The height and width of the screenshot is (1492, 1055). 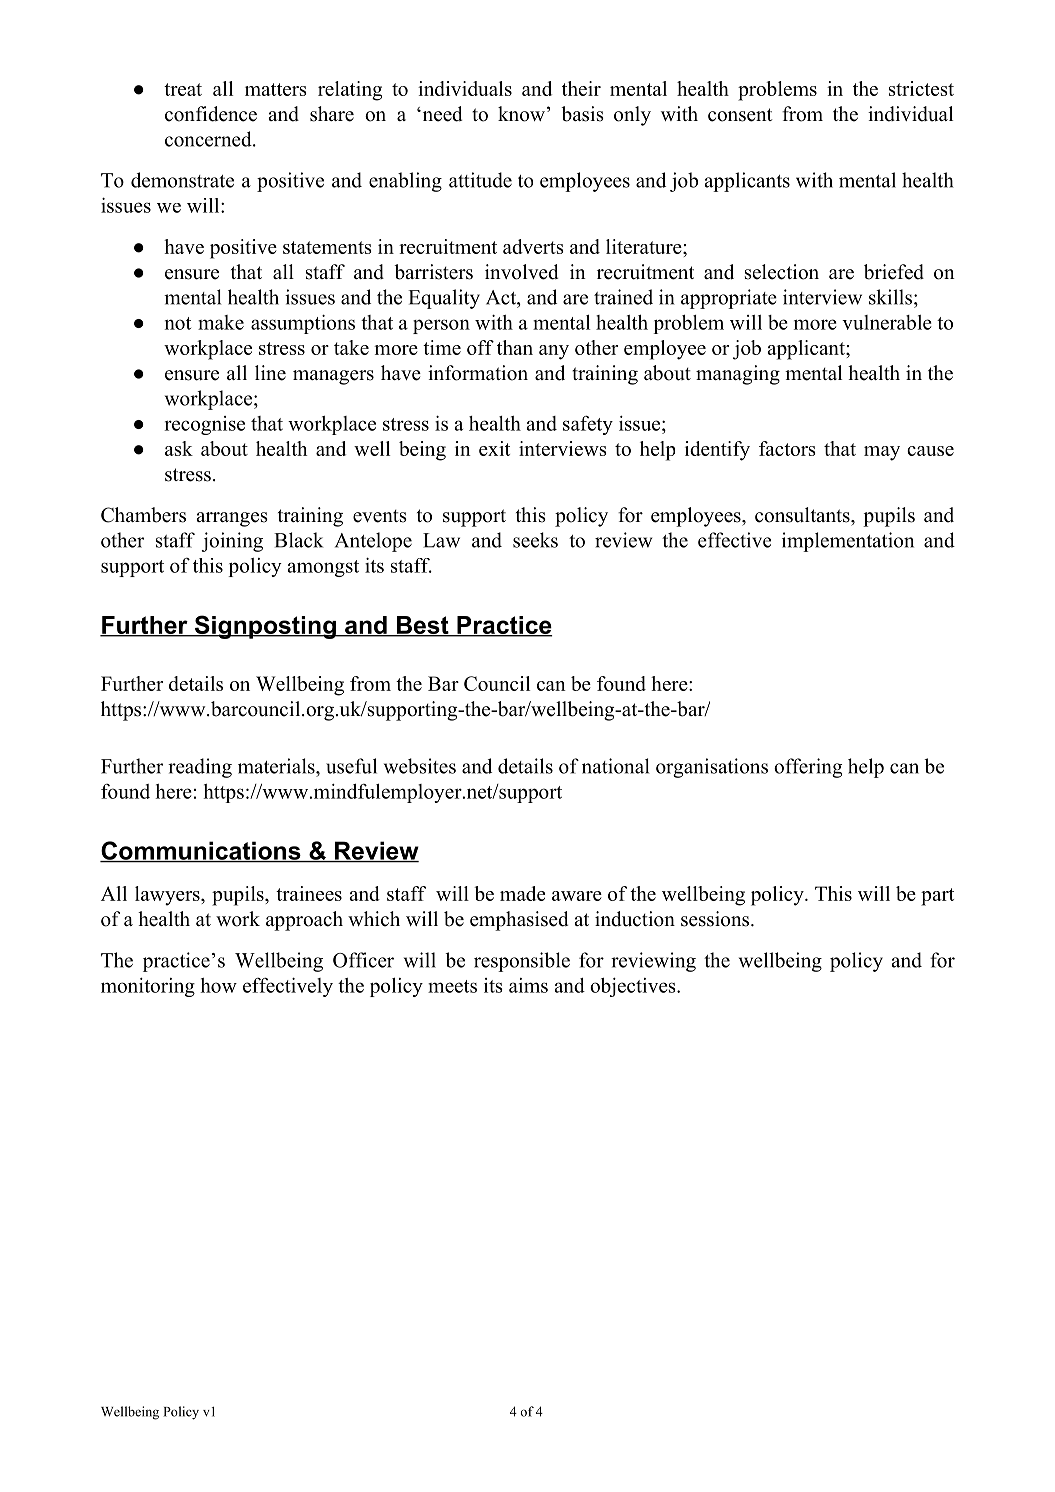 I want to click on seeks, so click(x=535, y=540).
